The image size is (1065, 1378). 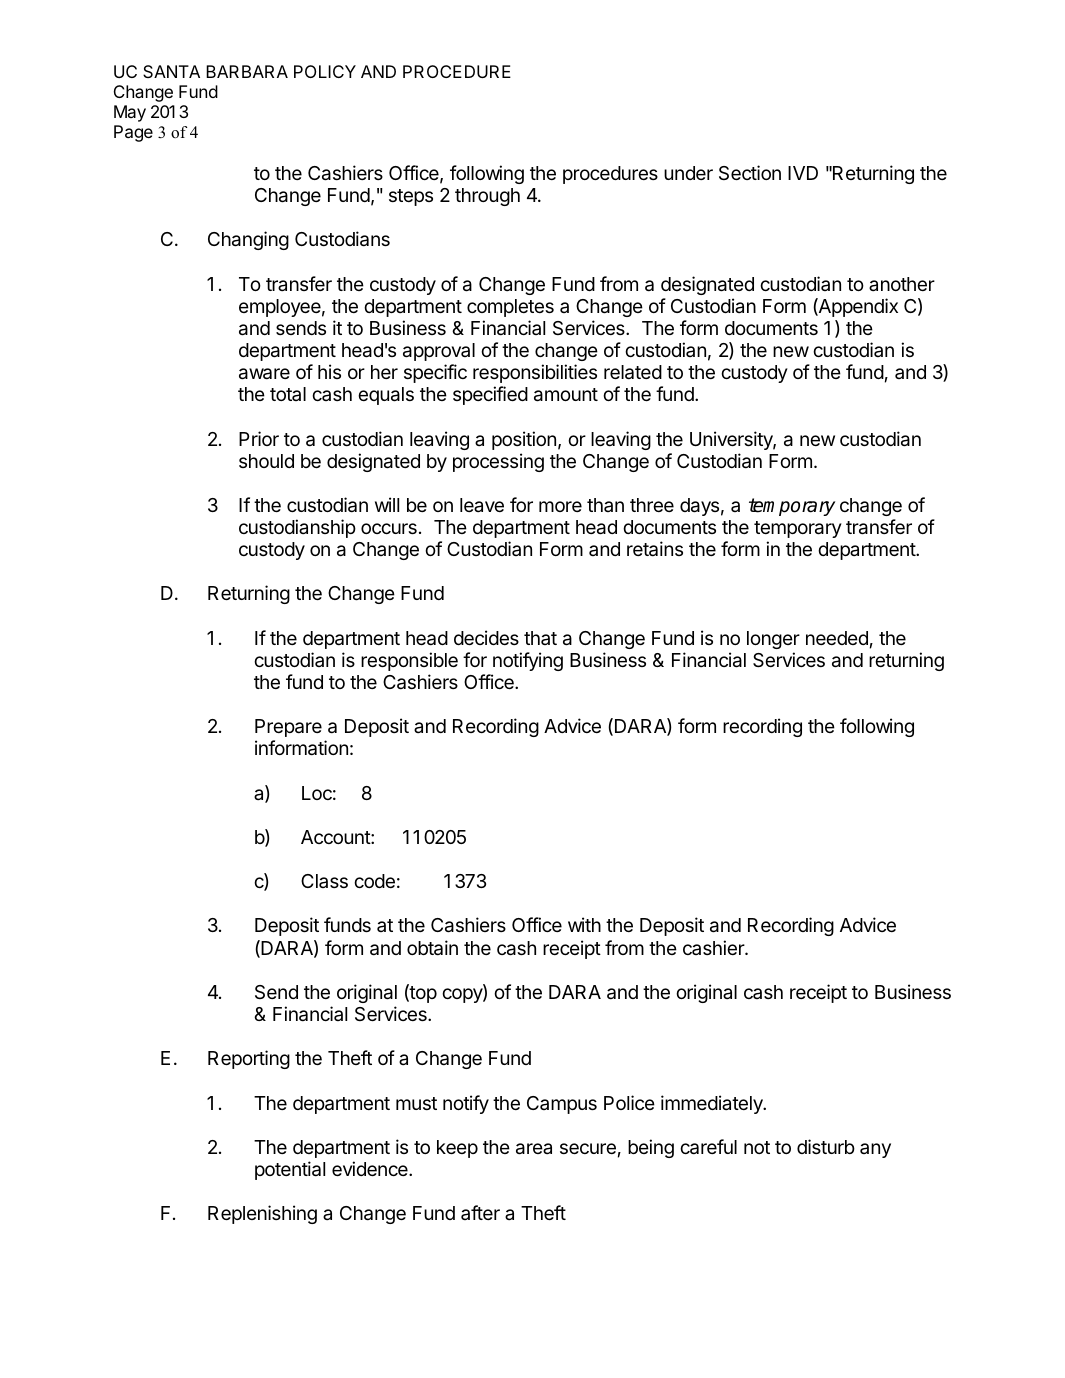 I want to click on BARBARA, so click(x=247, y=71).
